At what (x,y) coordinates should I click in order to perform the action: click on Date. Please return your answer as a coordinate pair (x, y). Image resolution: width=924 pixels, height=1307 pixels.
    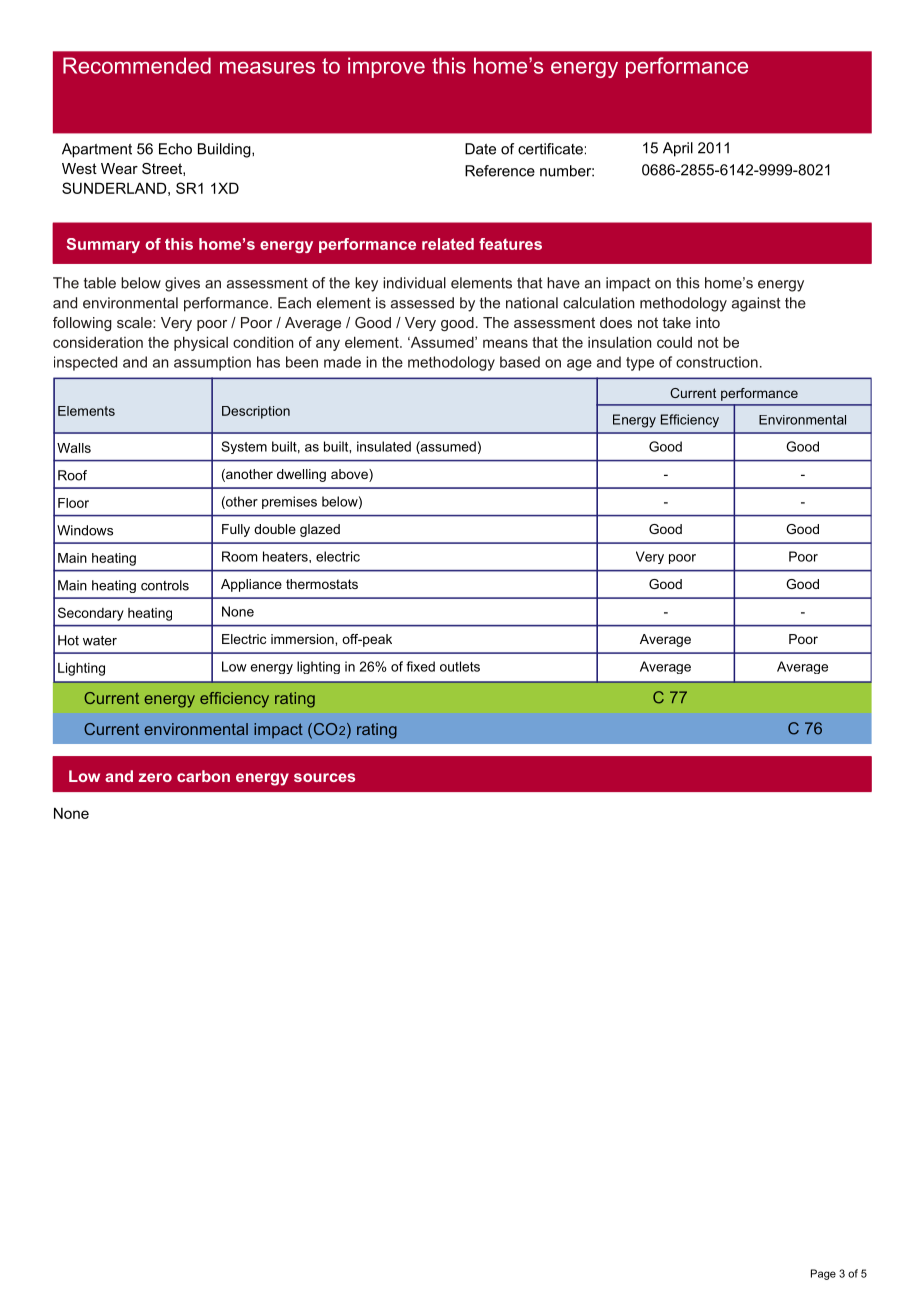
    Looking at the image, I should click on (480, 149).
